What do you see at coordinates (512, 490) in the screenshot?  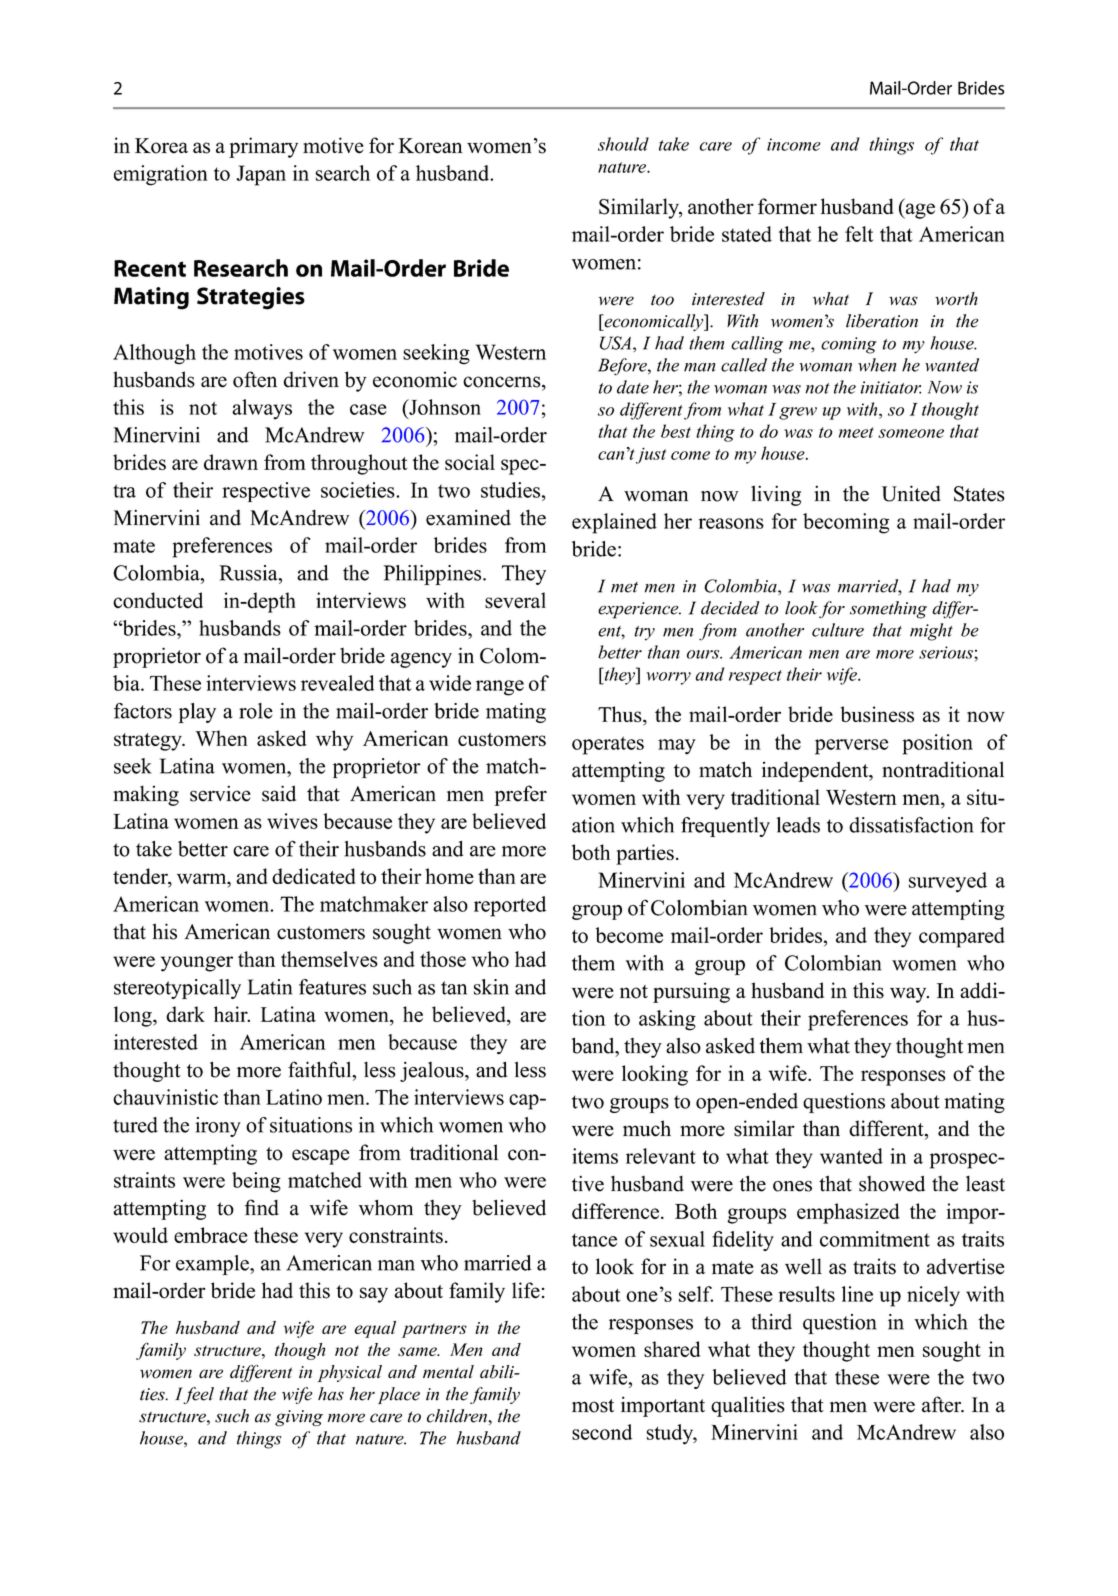 I see `studies` at bounding box center [512, 490].
